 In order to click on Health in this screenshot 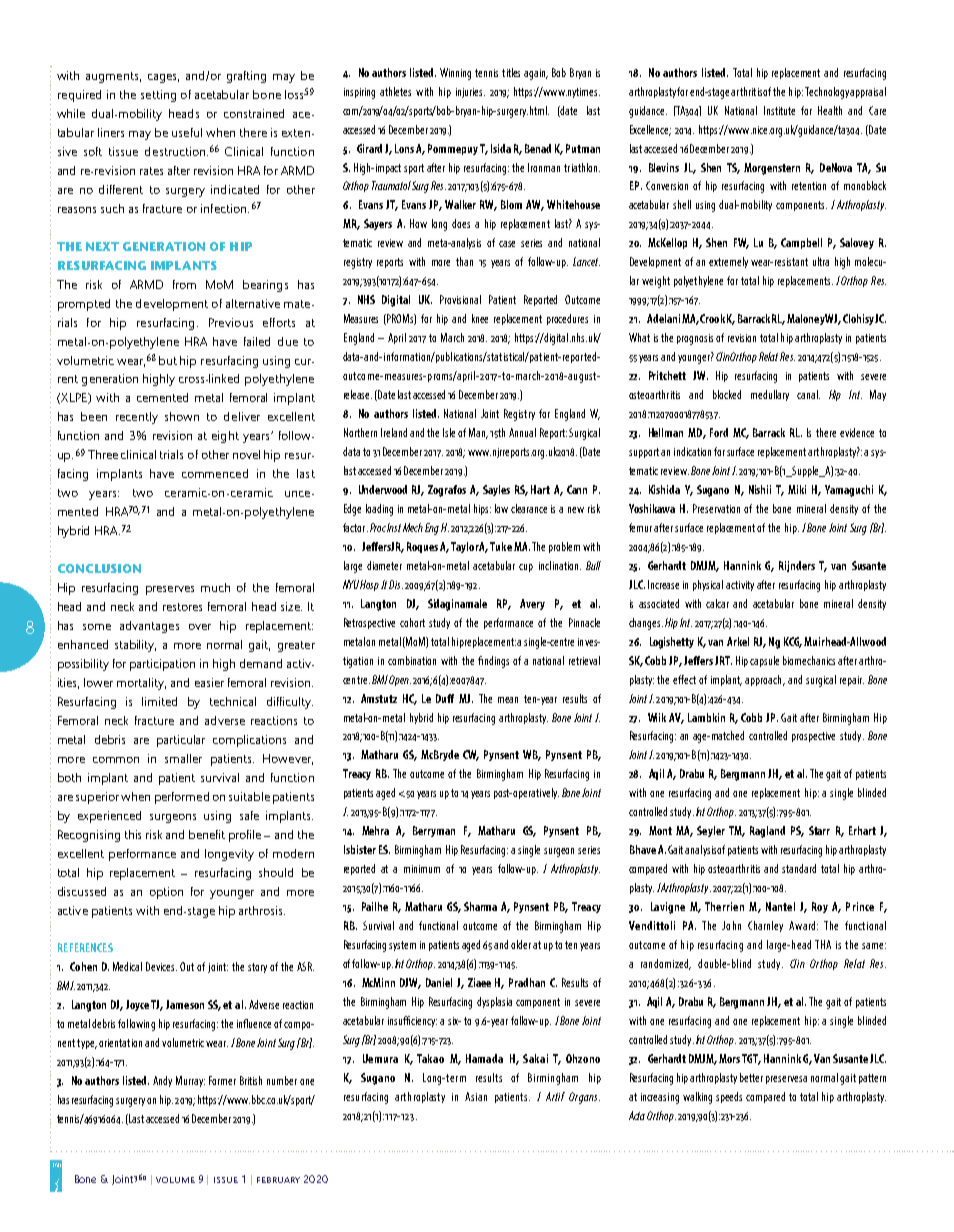, I will do `click(830, 110)`.
